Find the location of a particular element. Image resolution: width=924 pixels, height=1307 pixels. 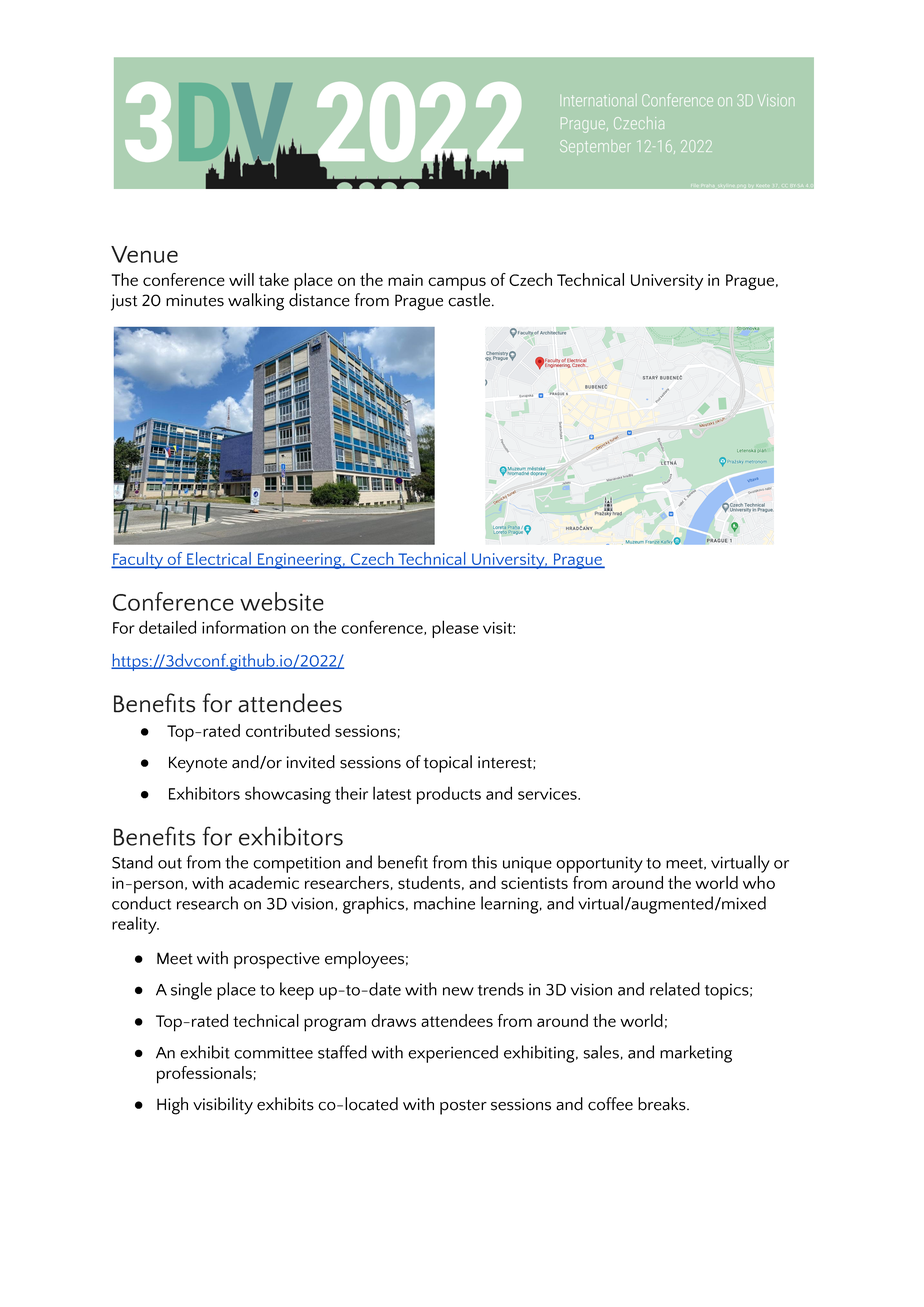

please is located at coordinates (455, 629).
